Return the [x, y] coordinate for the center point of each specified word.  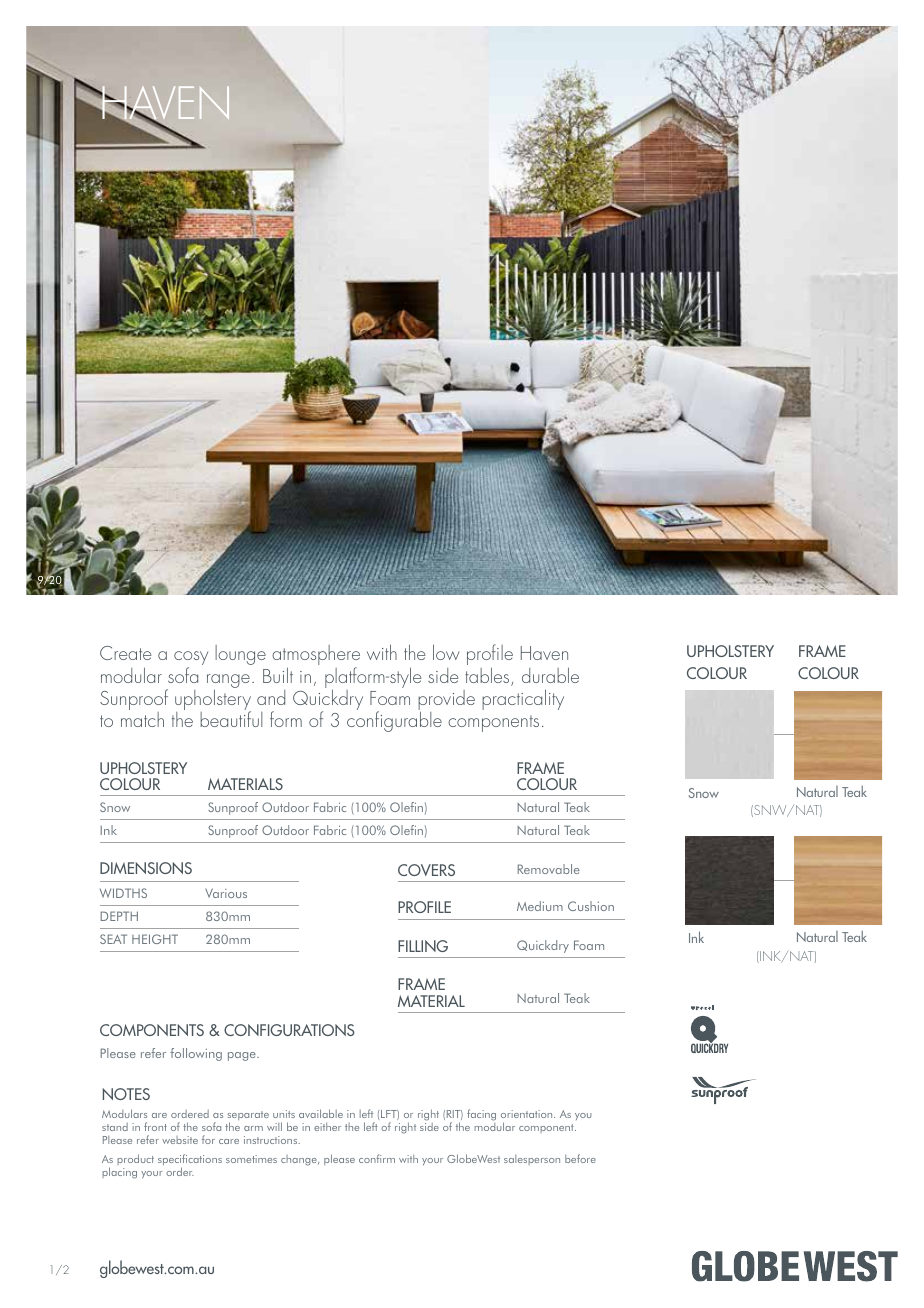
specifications [190, 1161]
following [196, 1054]
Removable [549, 869]
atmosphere [316, 656]
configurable [394, 721]
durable [550, 675]
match [142, 719]
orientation [528, 1114]
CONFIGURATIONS [289, 1030]
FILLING [423, 946]
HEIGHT [155, 939]
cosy [191, 659]
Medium [540, 906]
